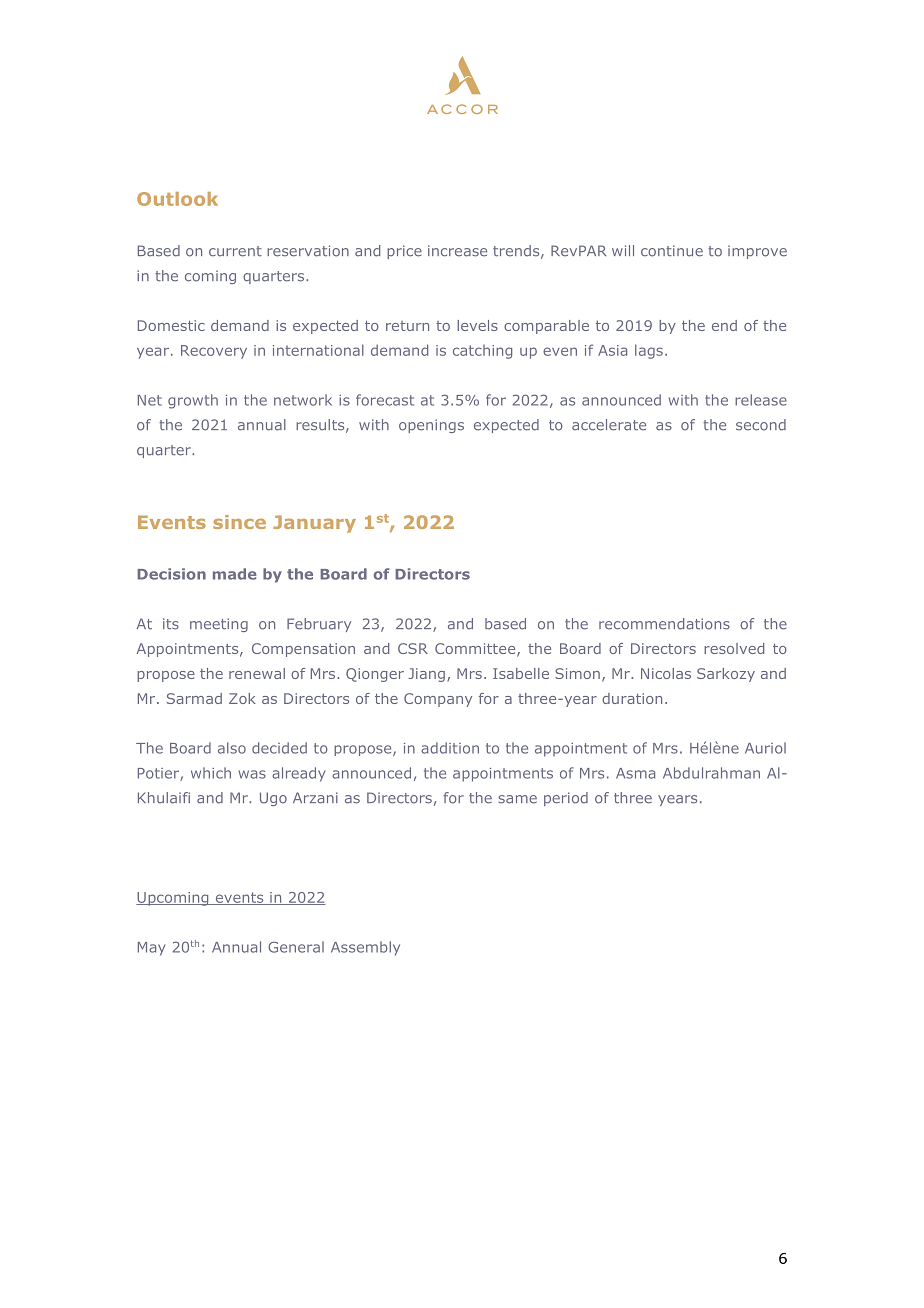 The width and height of the page is (924, 1308). I want to click on openings, so click(431, 426).
